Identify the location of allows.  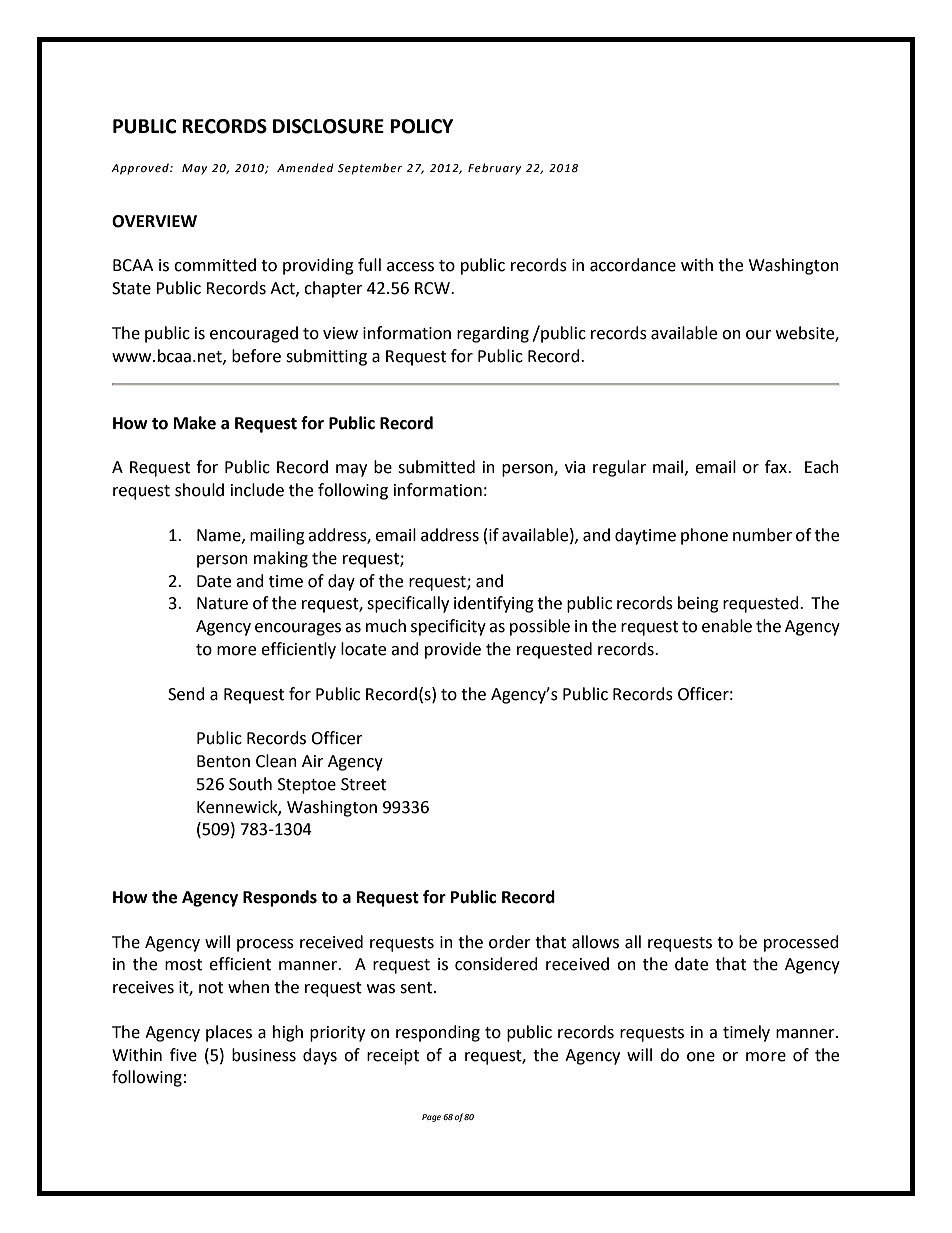
(595, 942).
